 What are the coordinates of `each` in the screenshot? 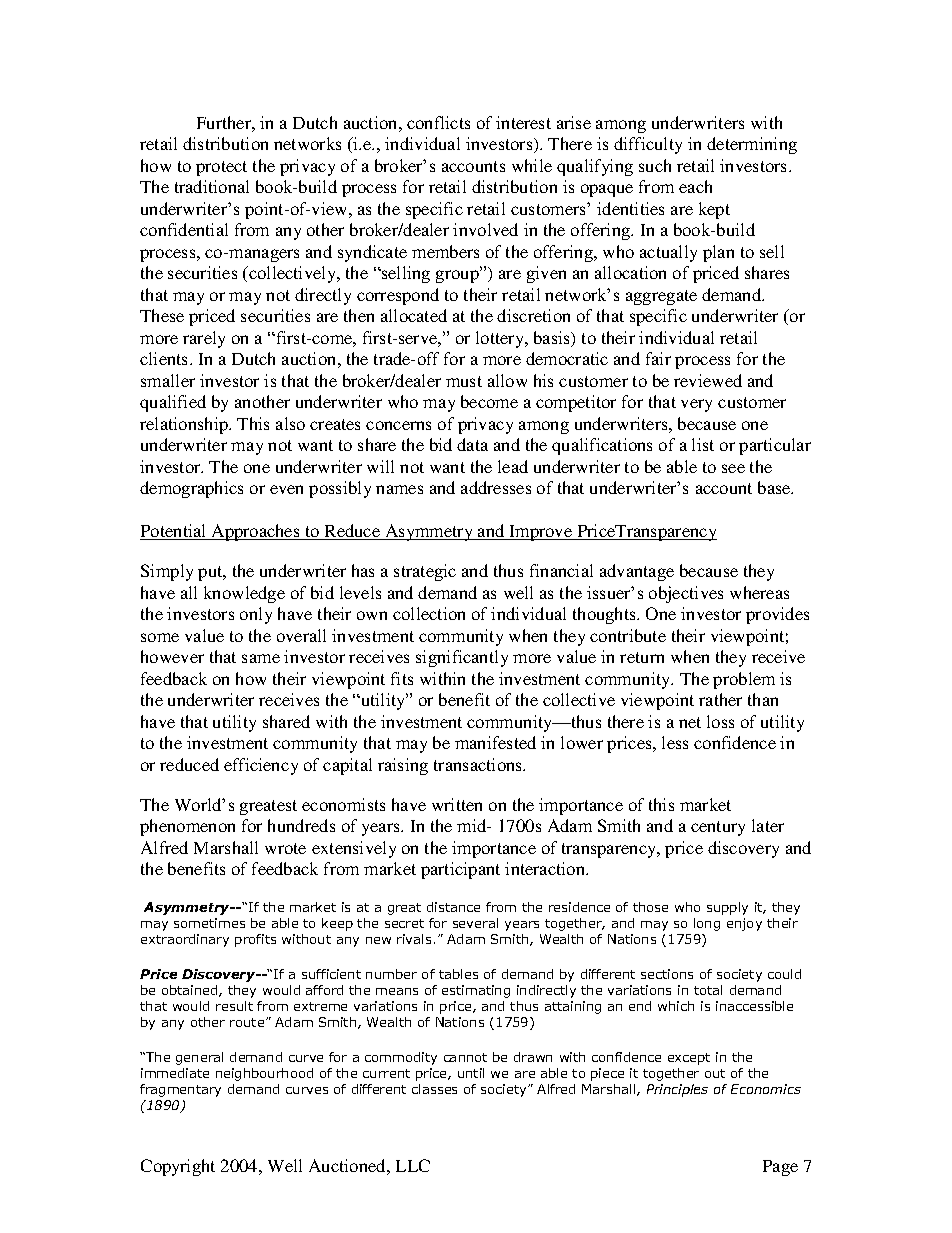 It's located at (695, 186).
